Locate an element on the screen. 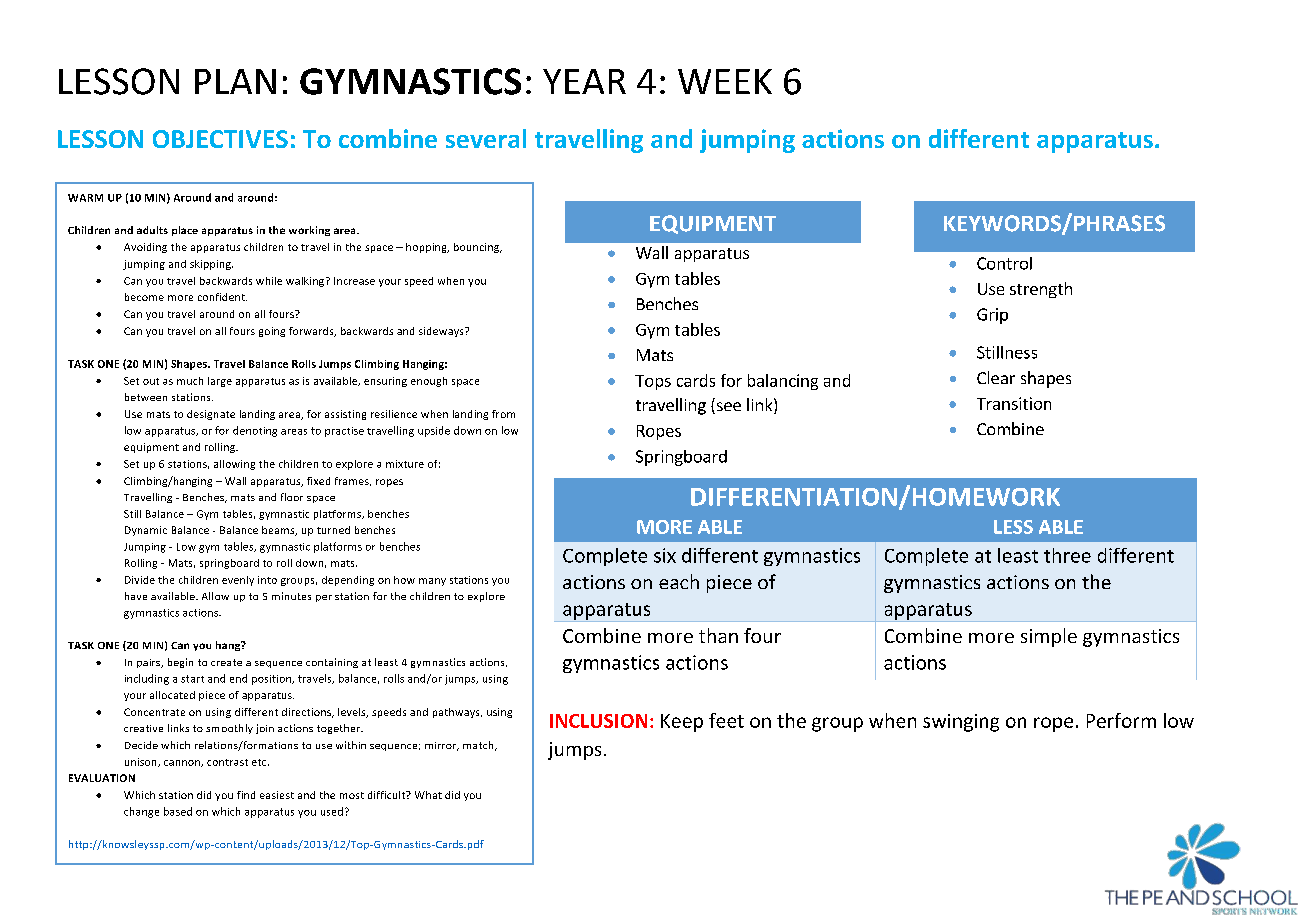 The height and width of the screenshot is (924, 1308). YEAR is located at coordinates (584, 81).
